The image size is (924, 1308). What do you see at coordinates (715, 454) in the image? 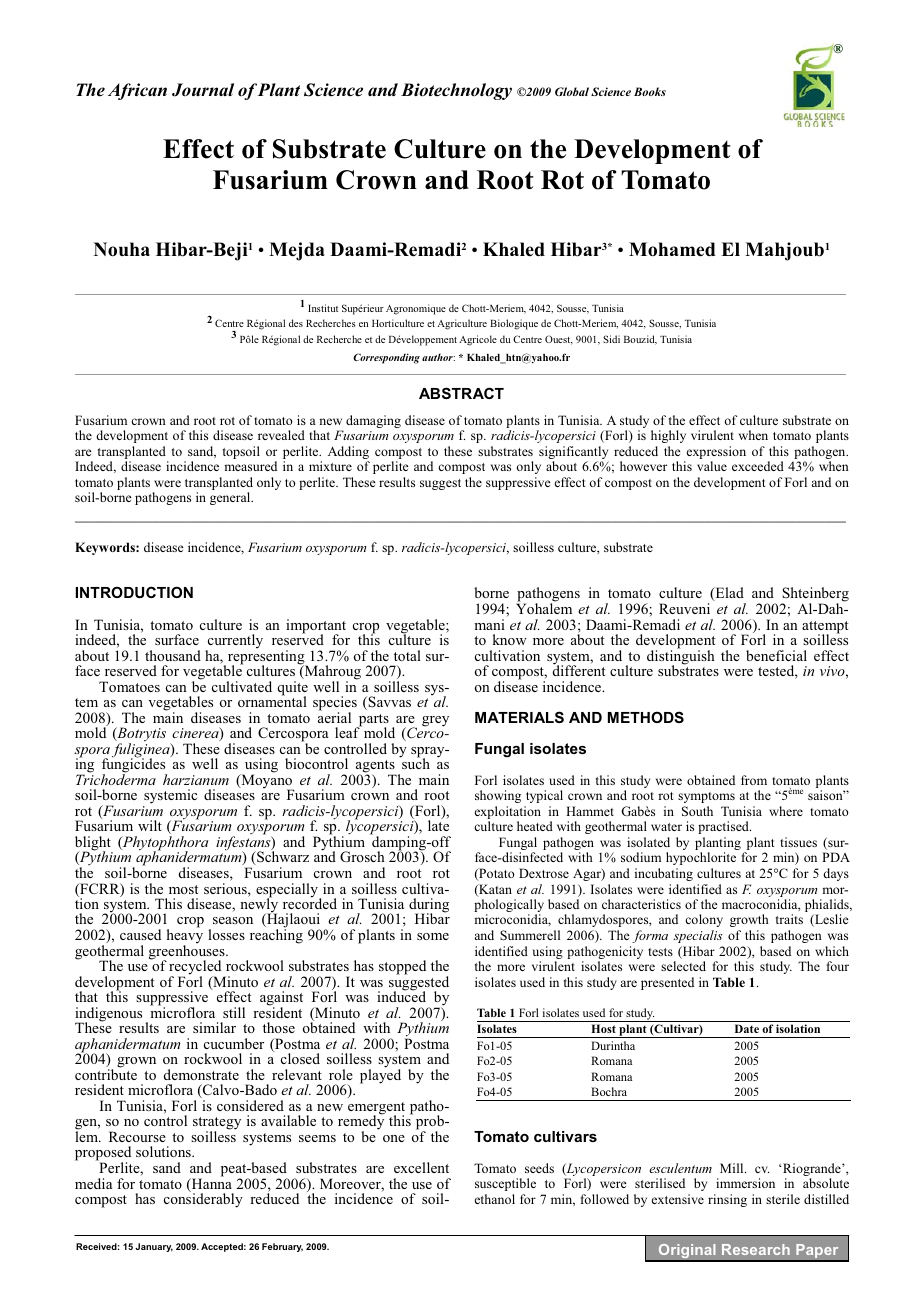
I see `expression` at bounding box center [715, 454].
